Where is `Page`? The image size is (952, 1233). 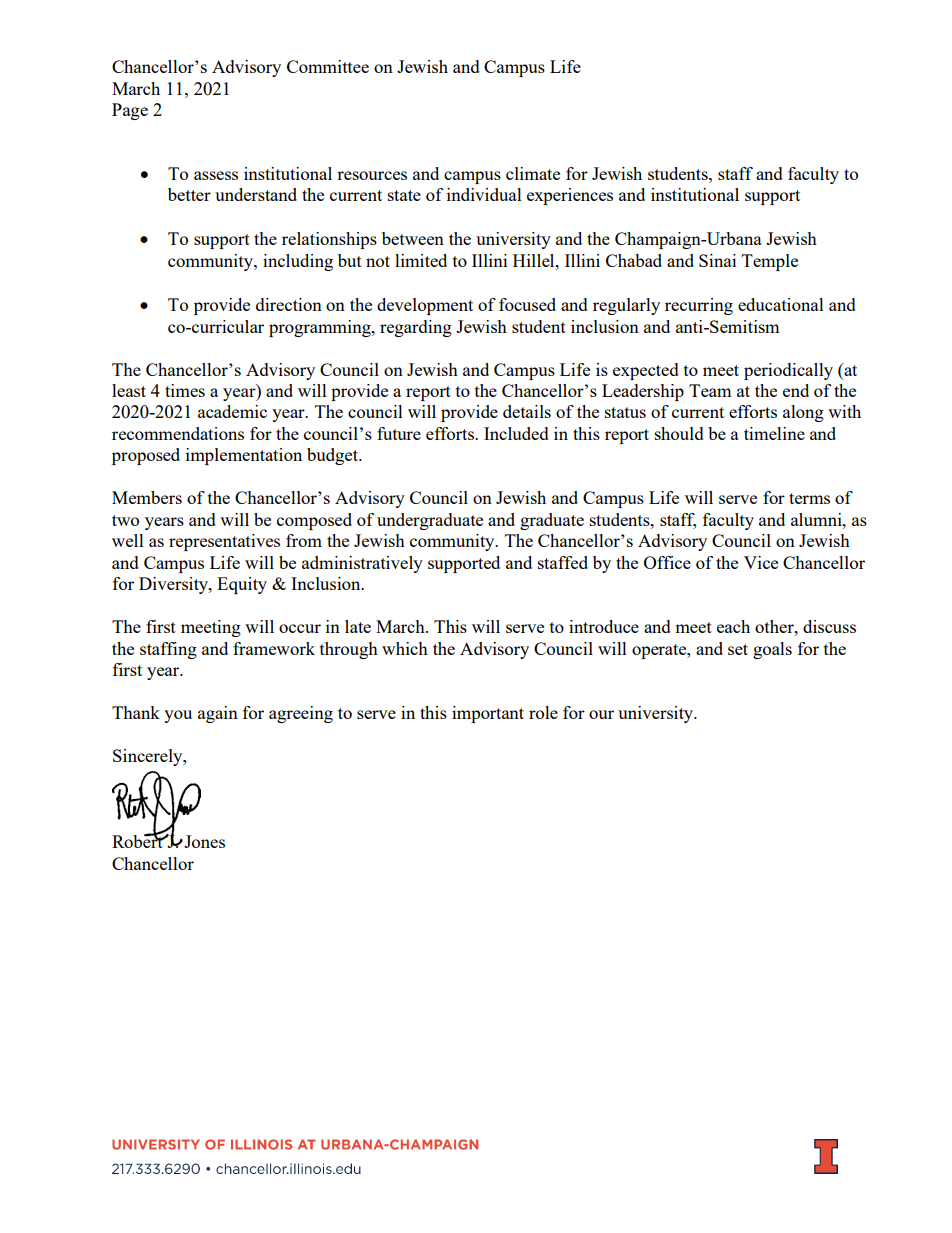
Page is located at coordinates (130, 111).
